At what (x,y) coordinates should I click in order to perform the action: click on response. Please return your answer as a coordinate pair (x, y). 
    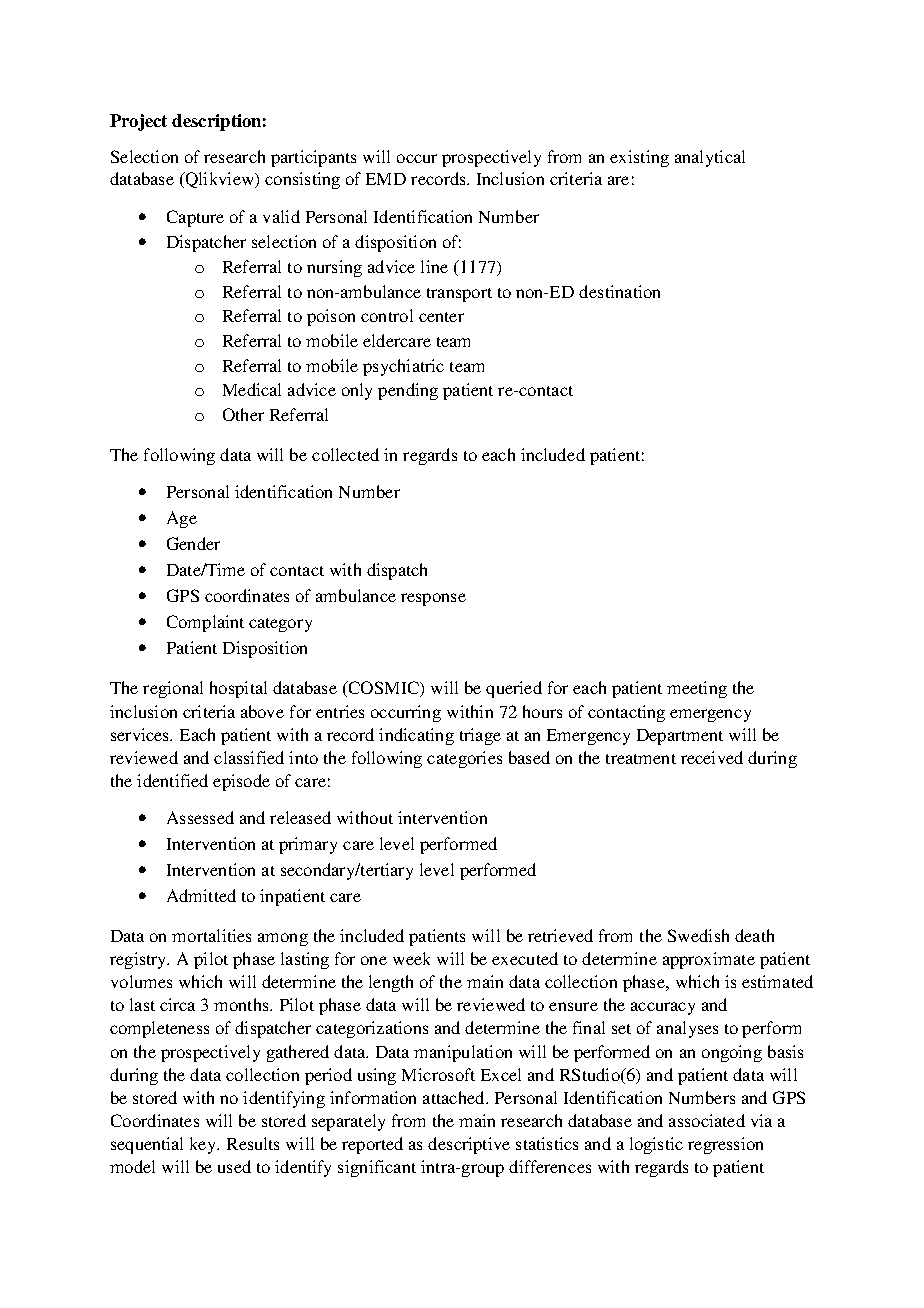
    Looking at the image, I should click on (433, 599).
